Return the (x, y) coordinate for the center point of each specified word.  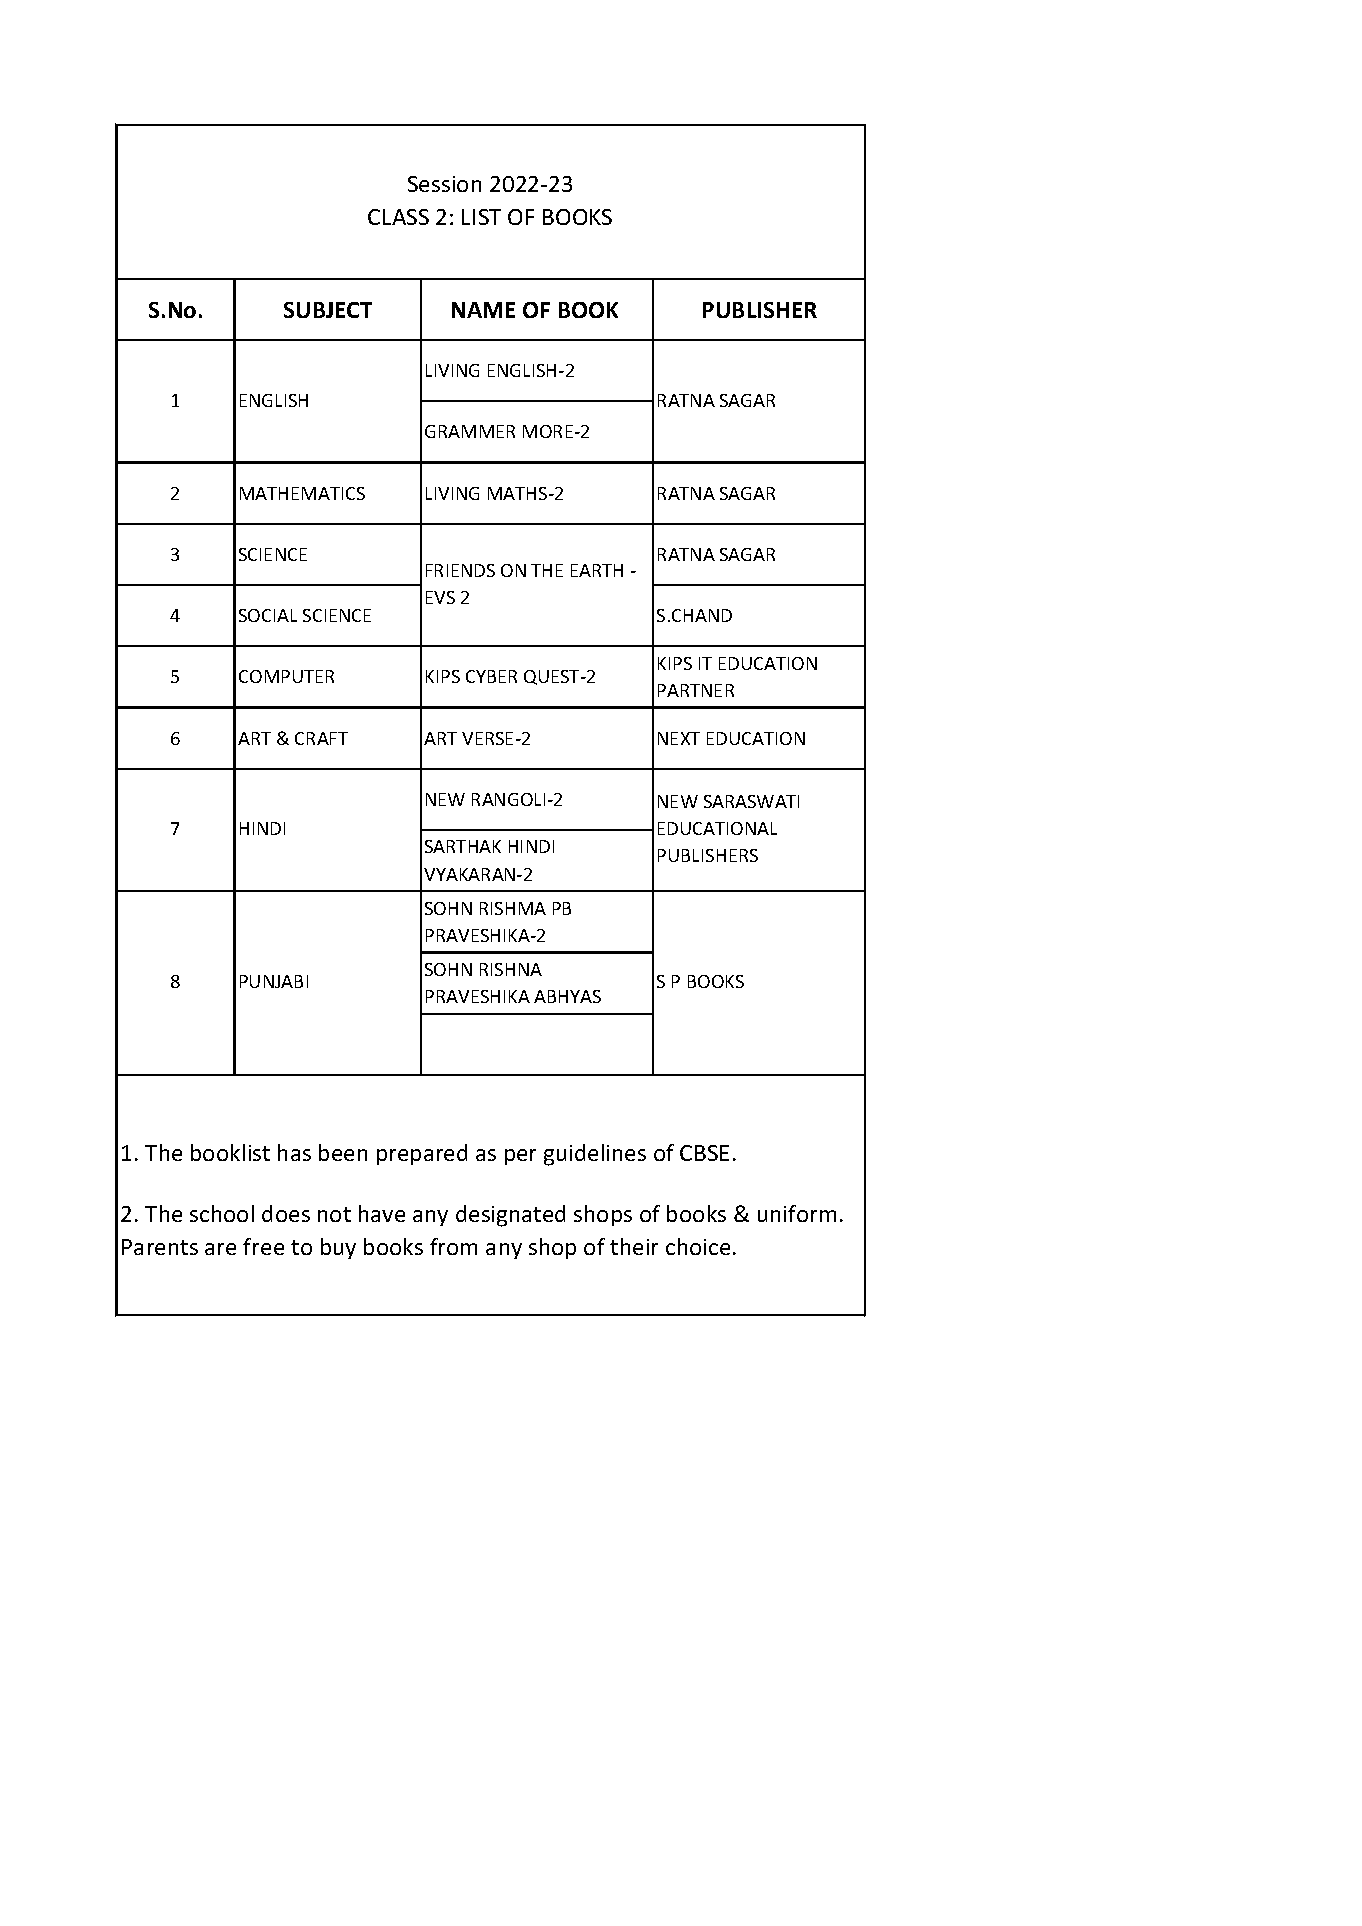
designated (510, 1216)
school (222, 1213)
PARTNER (696, 690)
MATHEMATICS (302, 493)
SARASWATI (751, 801)
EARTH (597, 570)
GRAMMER (470, 431)
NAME (483, 310)
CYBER (491, 676)
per (520, 1157)
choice (698, 1246)
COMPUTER (286, 676)
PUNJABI (274, 981)
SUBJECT (328, 310)
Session (444, 184)
